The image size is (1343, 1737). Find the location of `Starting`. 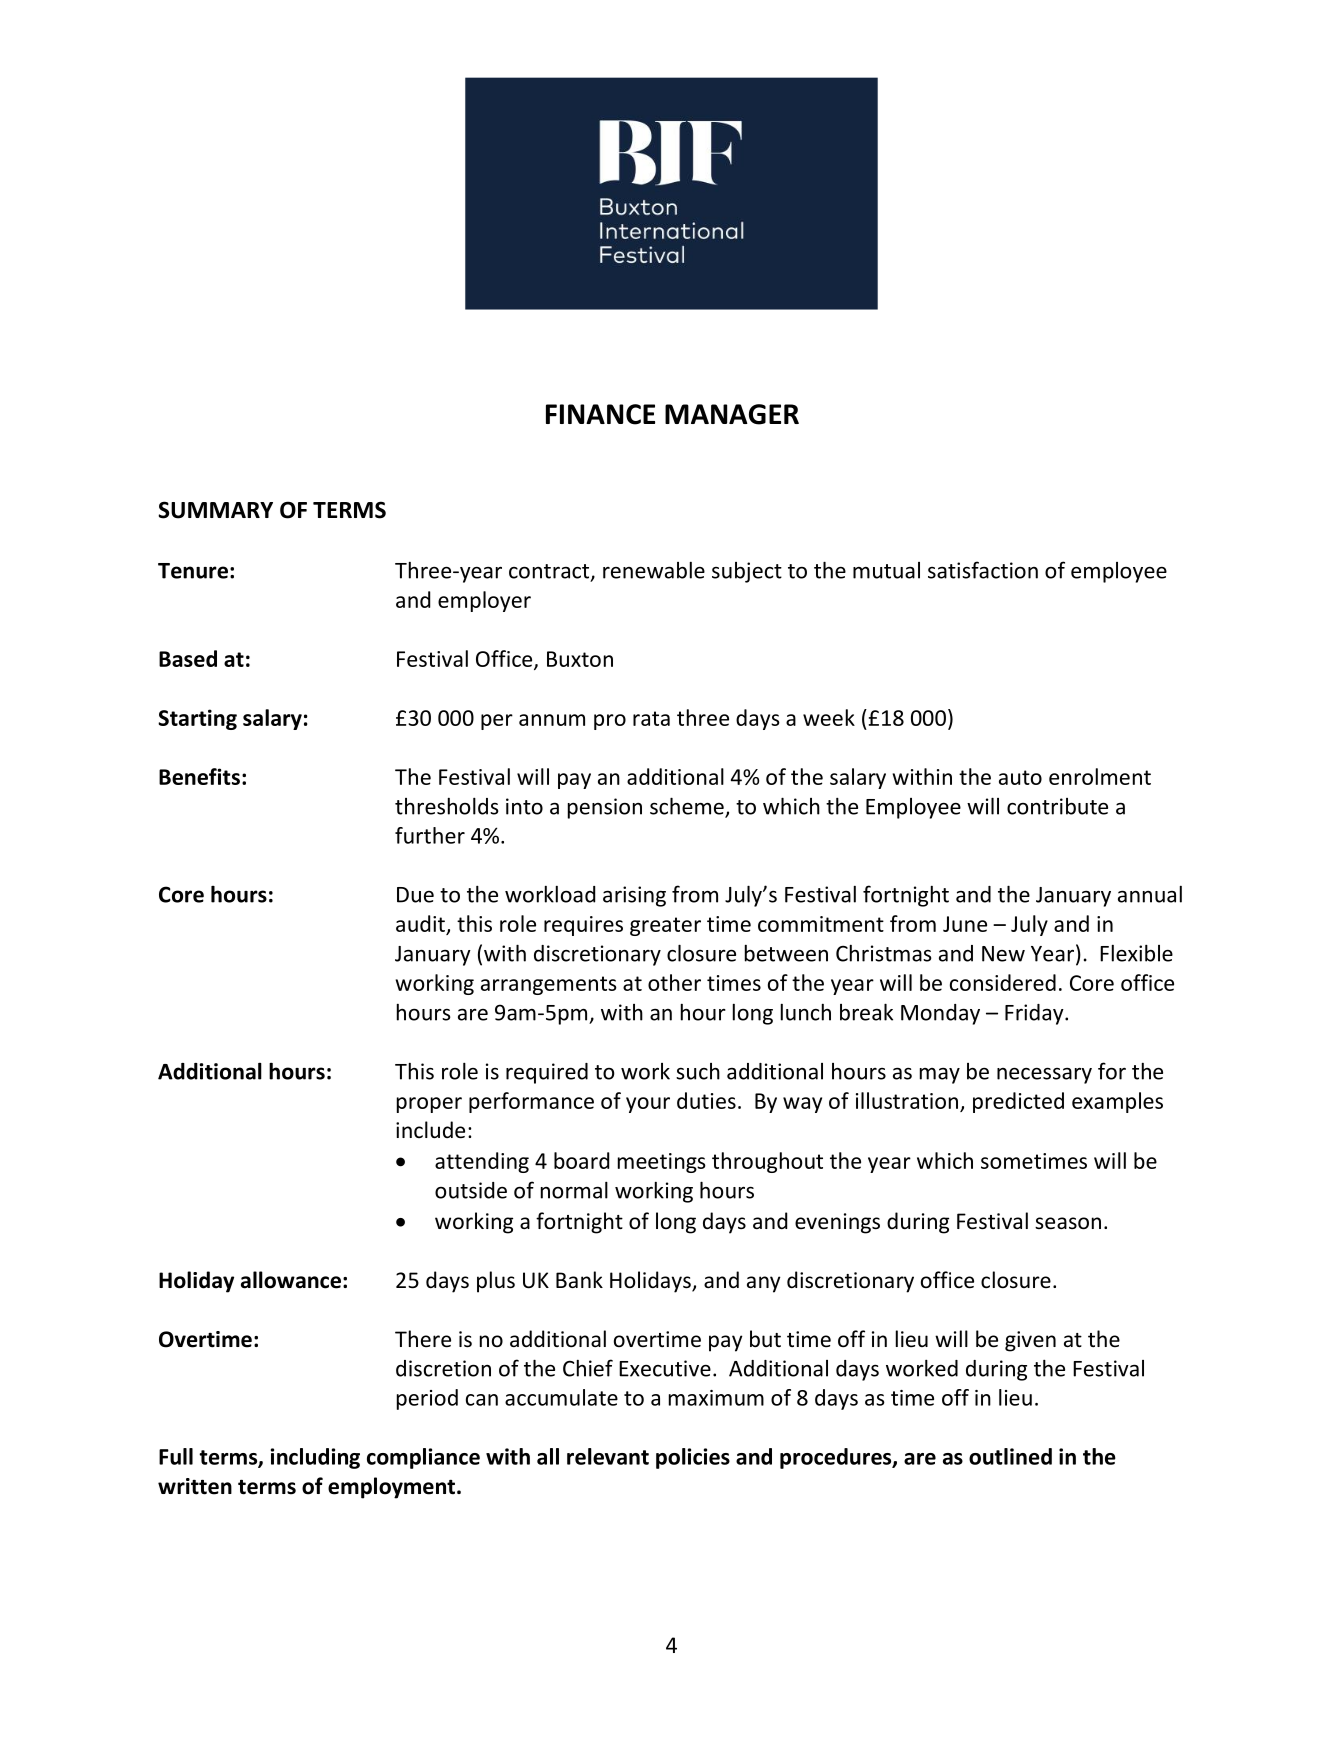

Starting is located at coordinates (197, 719).
